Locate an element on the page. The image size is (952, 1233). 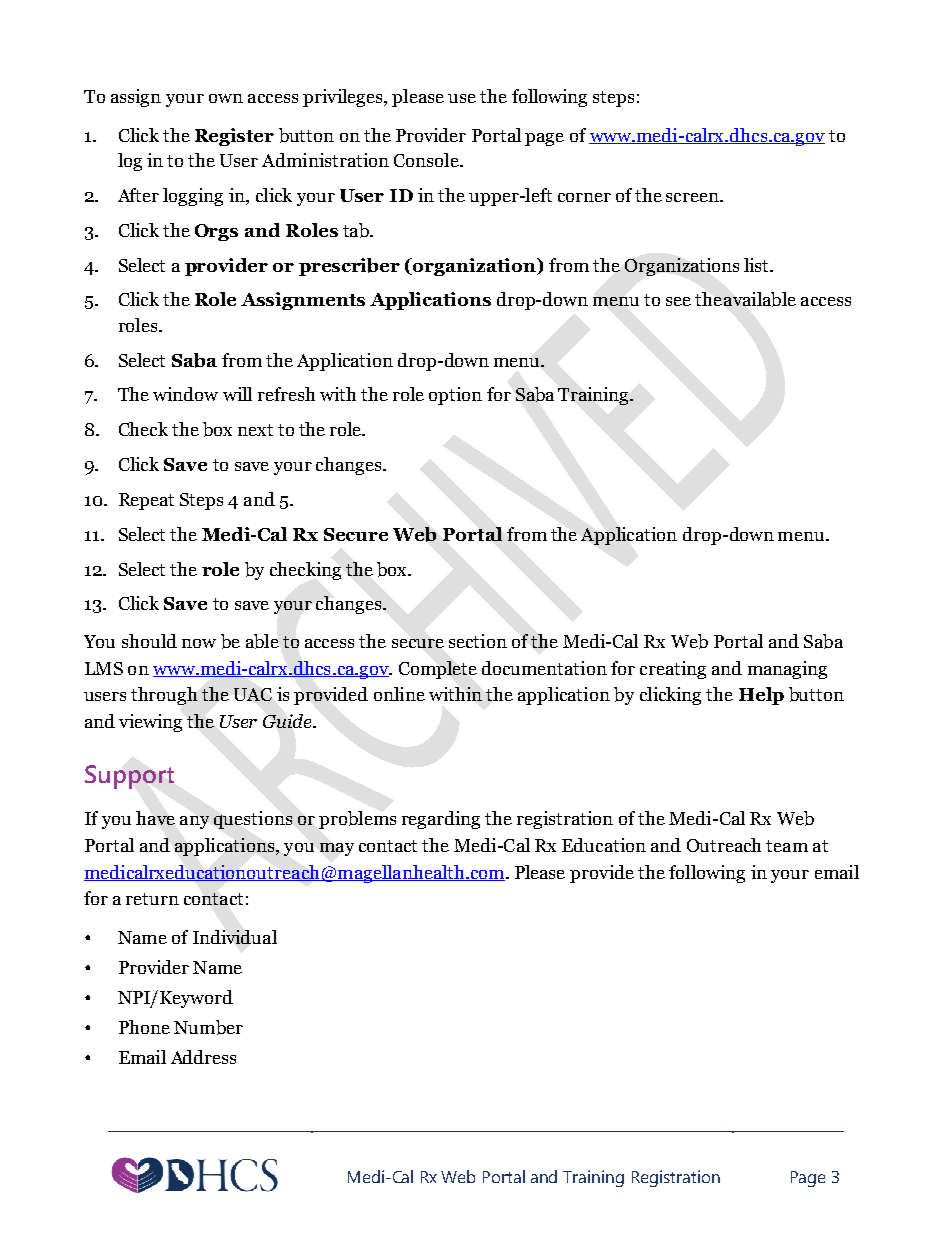
section is located at coordinates (478, 641).
